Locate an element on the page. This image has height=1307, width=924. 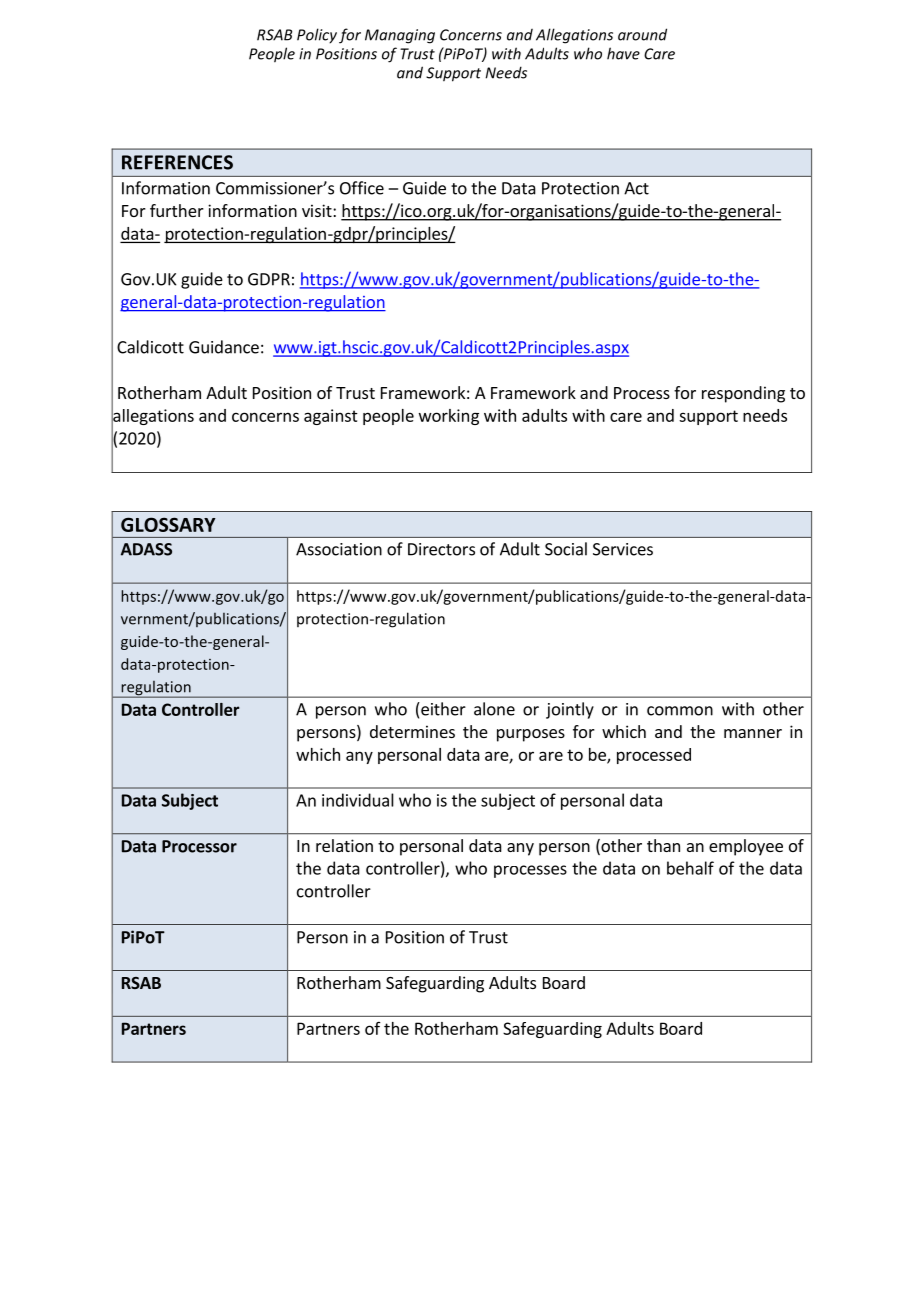
individual is located at coordinates (358, 800).
